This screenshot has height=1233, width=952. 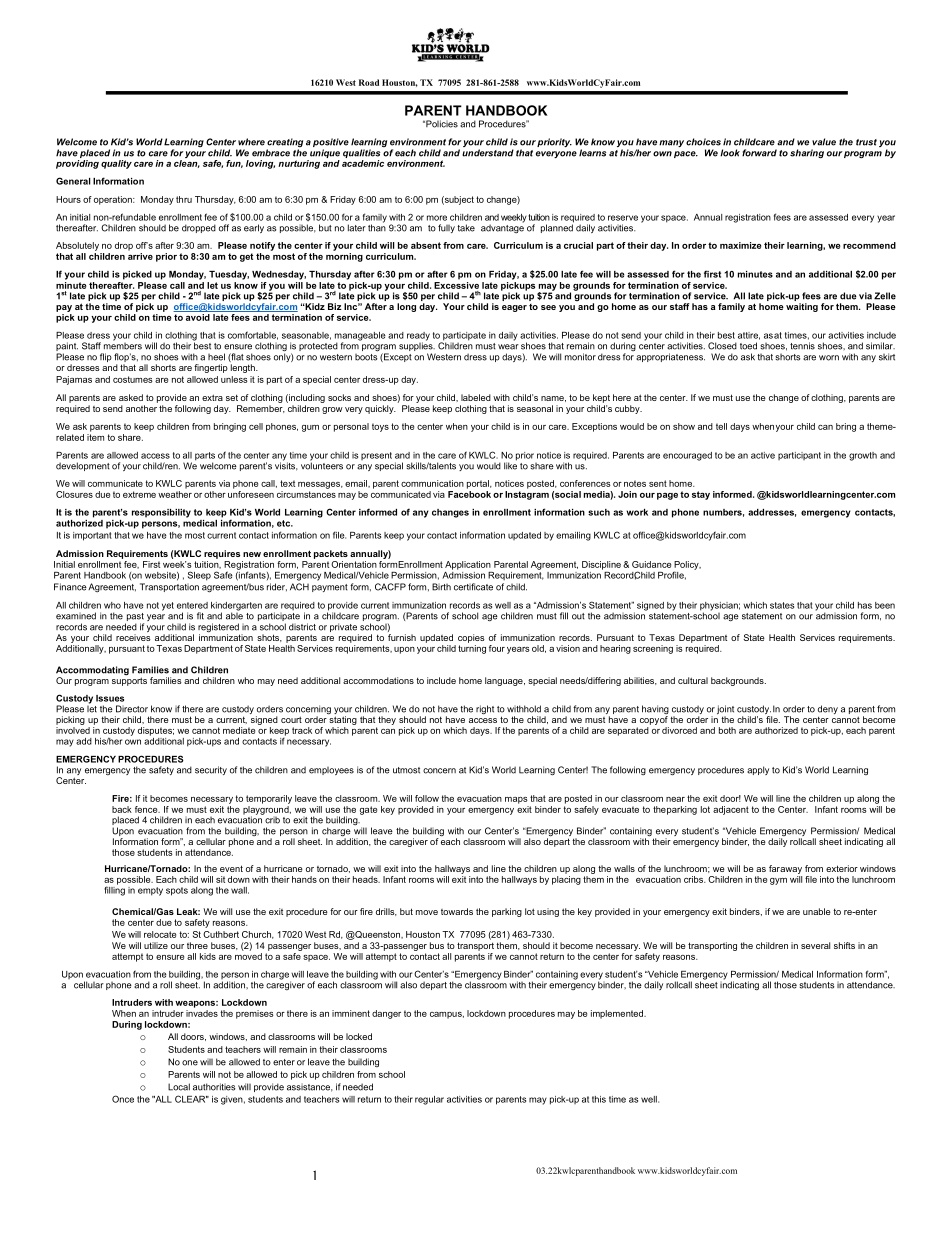 What do you see at coordinates (516, 800) in the screenshot?
I see `maps` at bounding box center [516, 800].
